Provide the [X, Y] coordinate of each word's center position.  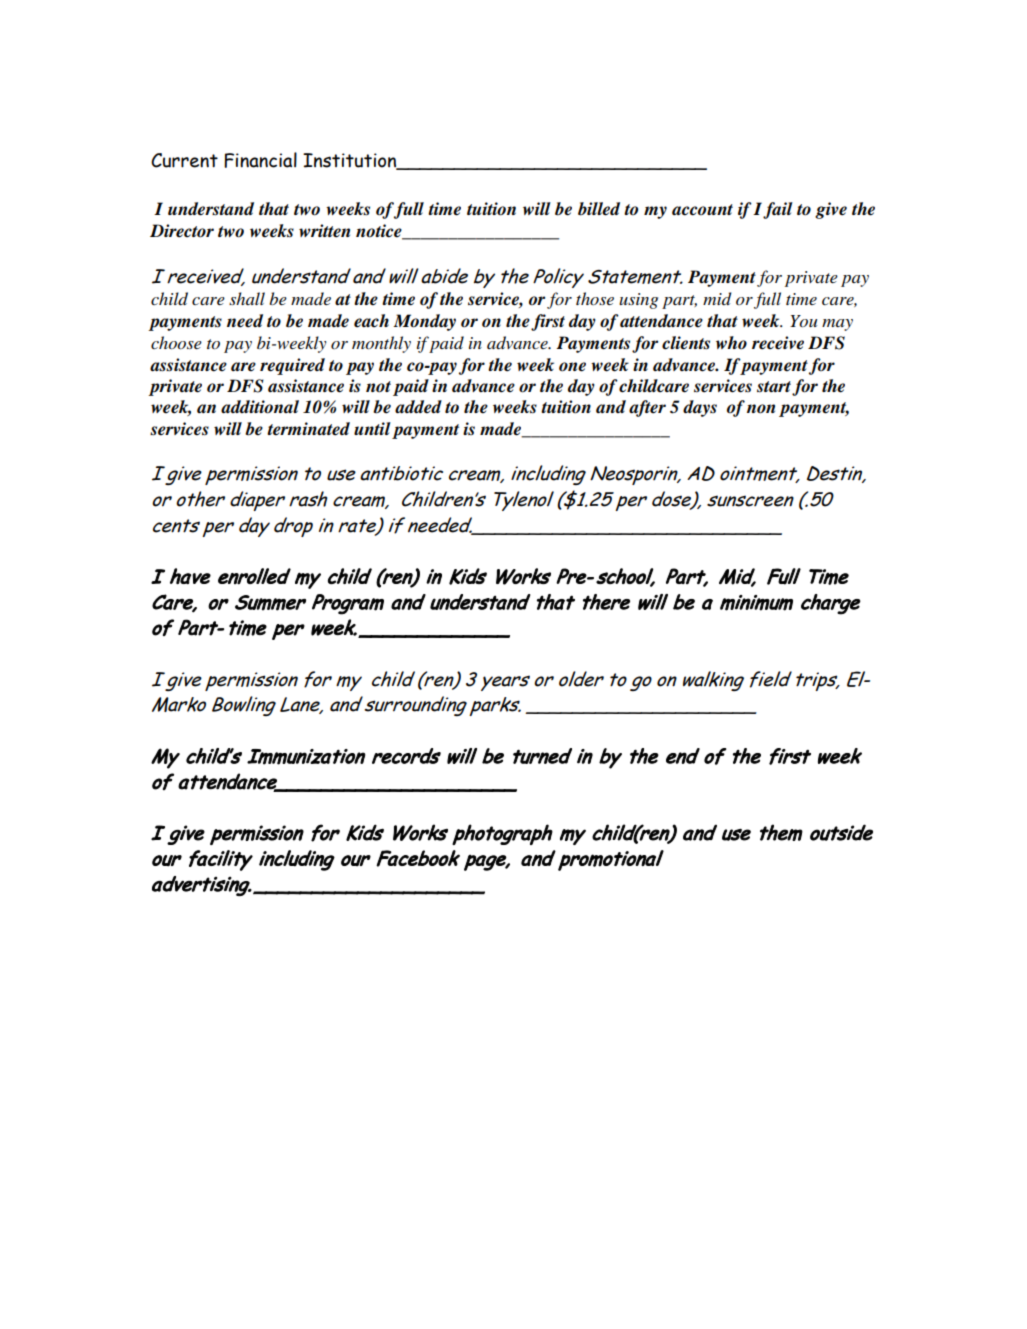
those [595, 298]
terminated [308, 429]
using [638, 301]
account [702, 210]
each [371, 321]
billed [599, 209]
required [292, 366]
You [803, 321]
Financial [260, 160]
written [324, 231]
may [837, 325]
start [774, 387]
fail [778, 210]
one [572, 367]
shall [247, 298]
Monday [424, 322]
